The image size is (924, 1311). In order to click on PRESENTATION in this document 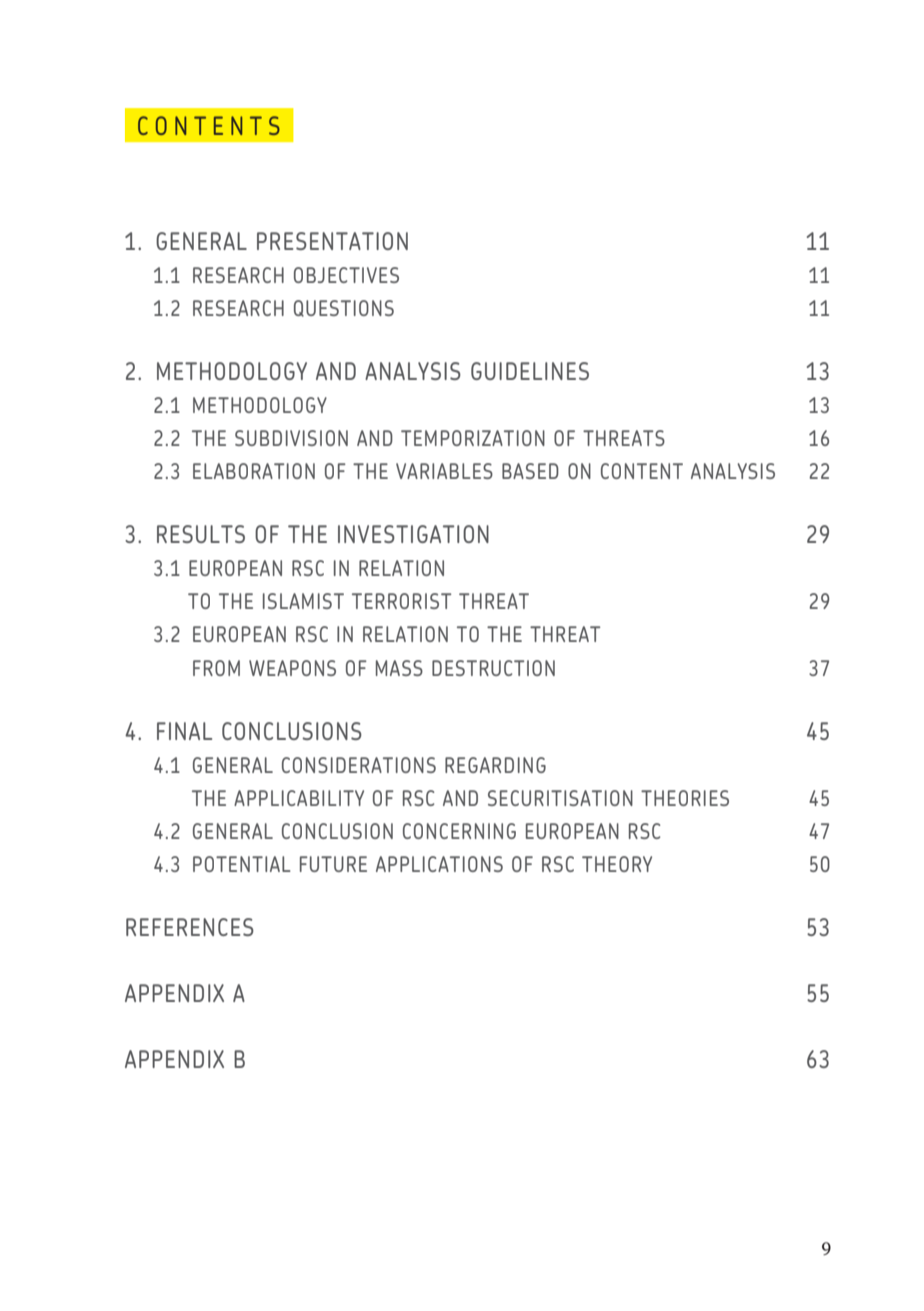, I will do `click(332, 241)`.
